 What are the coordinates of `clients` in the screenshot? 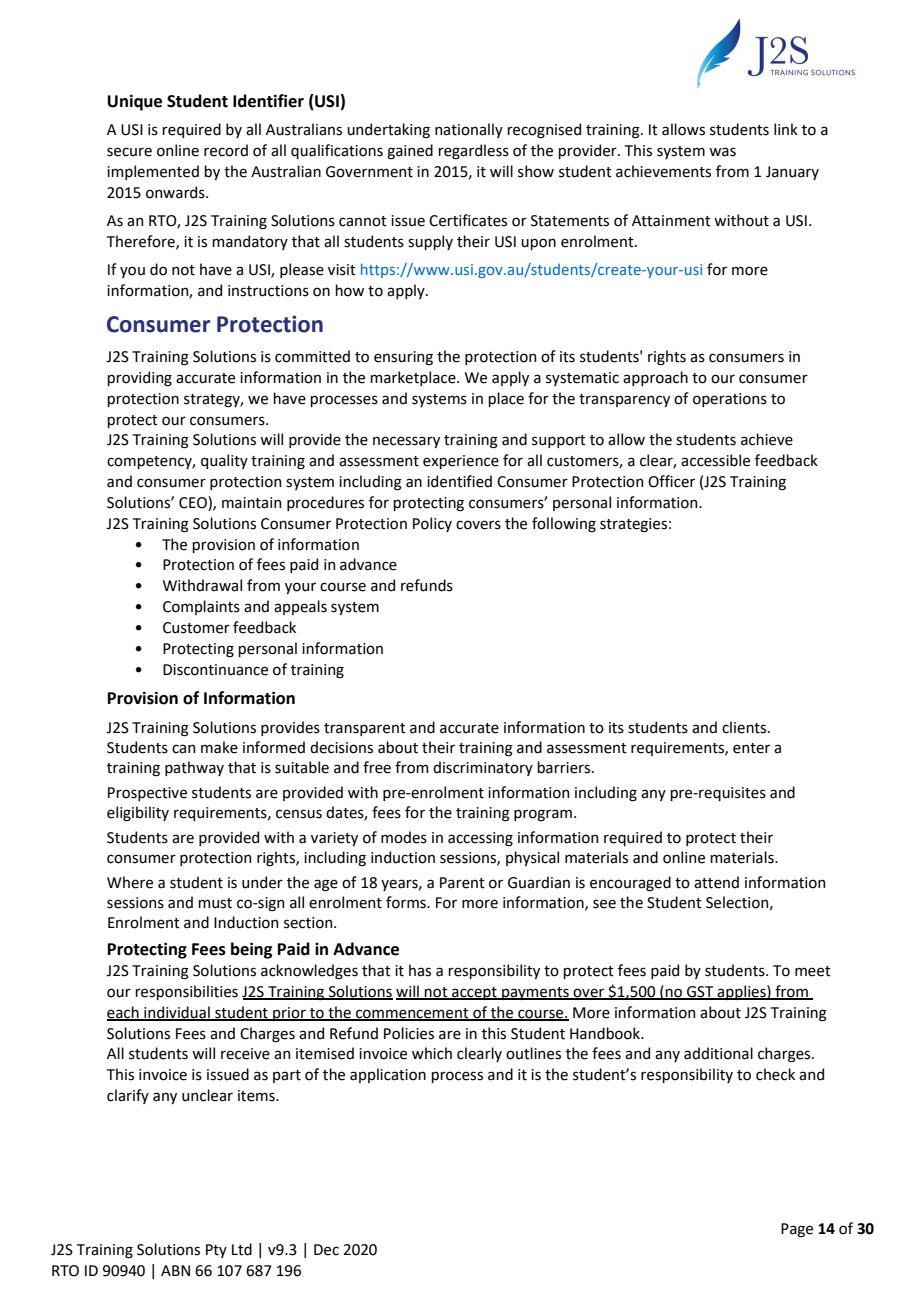 It's located at (745, 727).
